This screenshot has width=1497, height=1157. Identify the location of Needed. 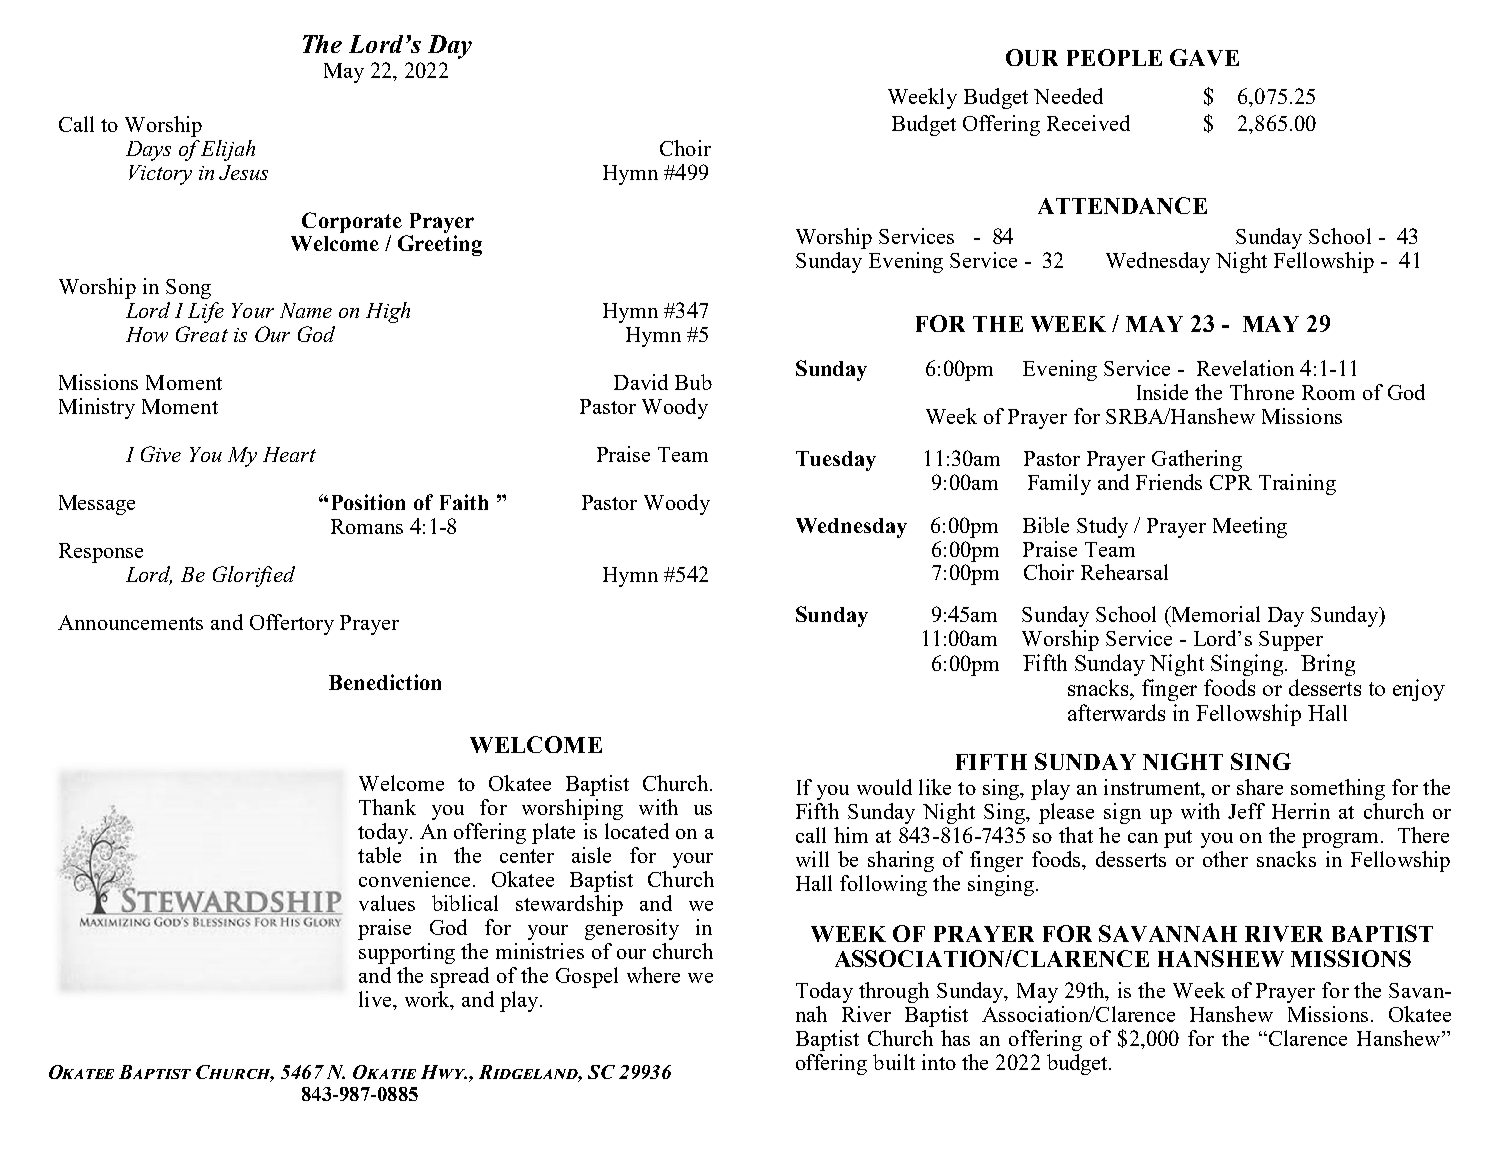
(1068, 96).
